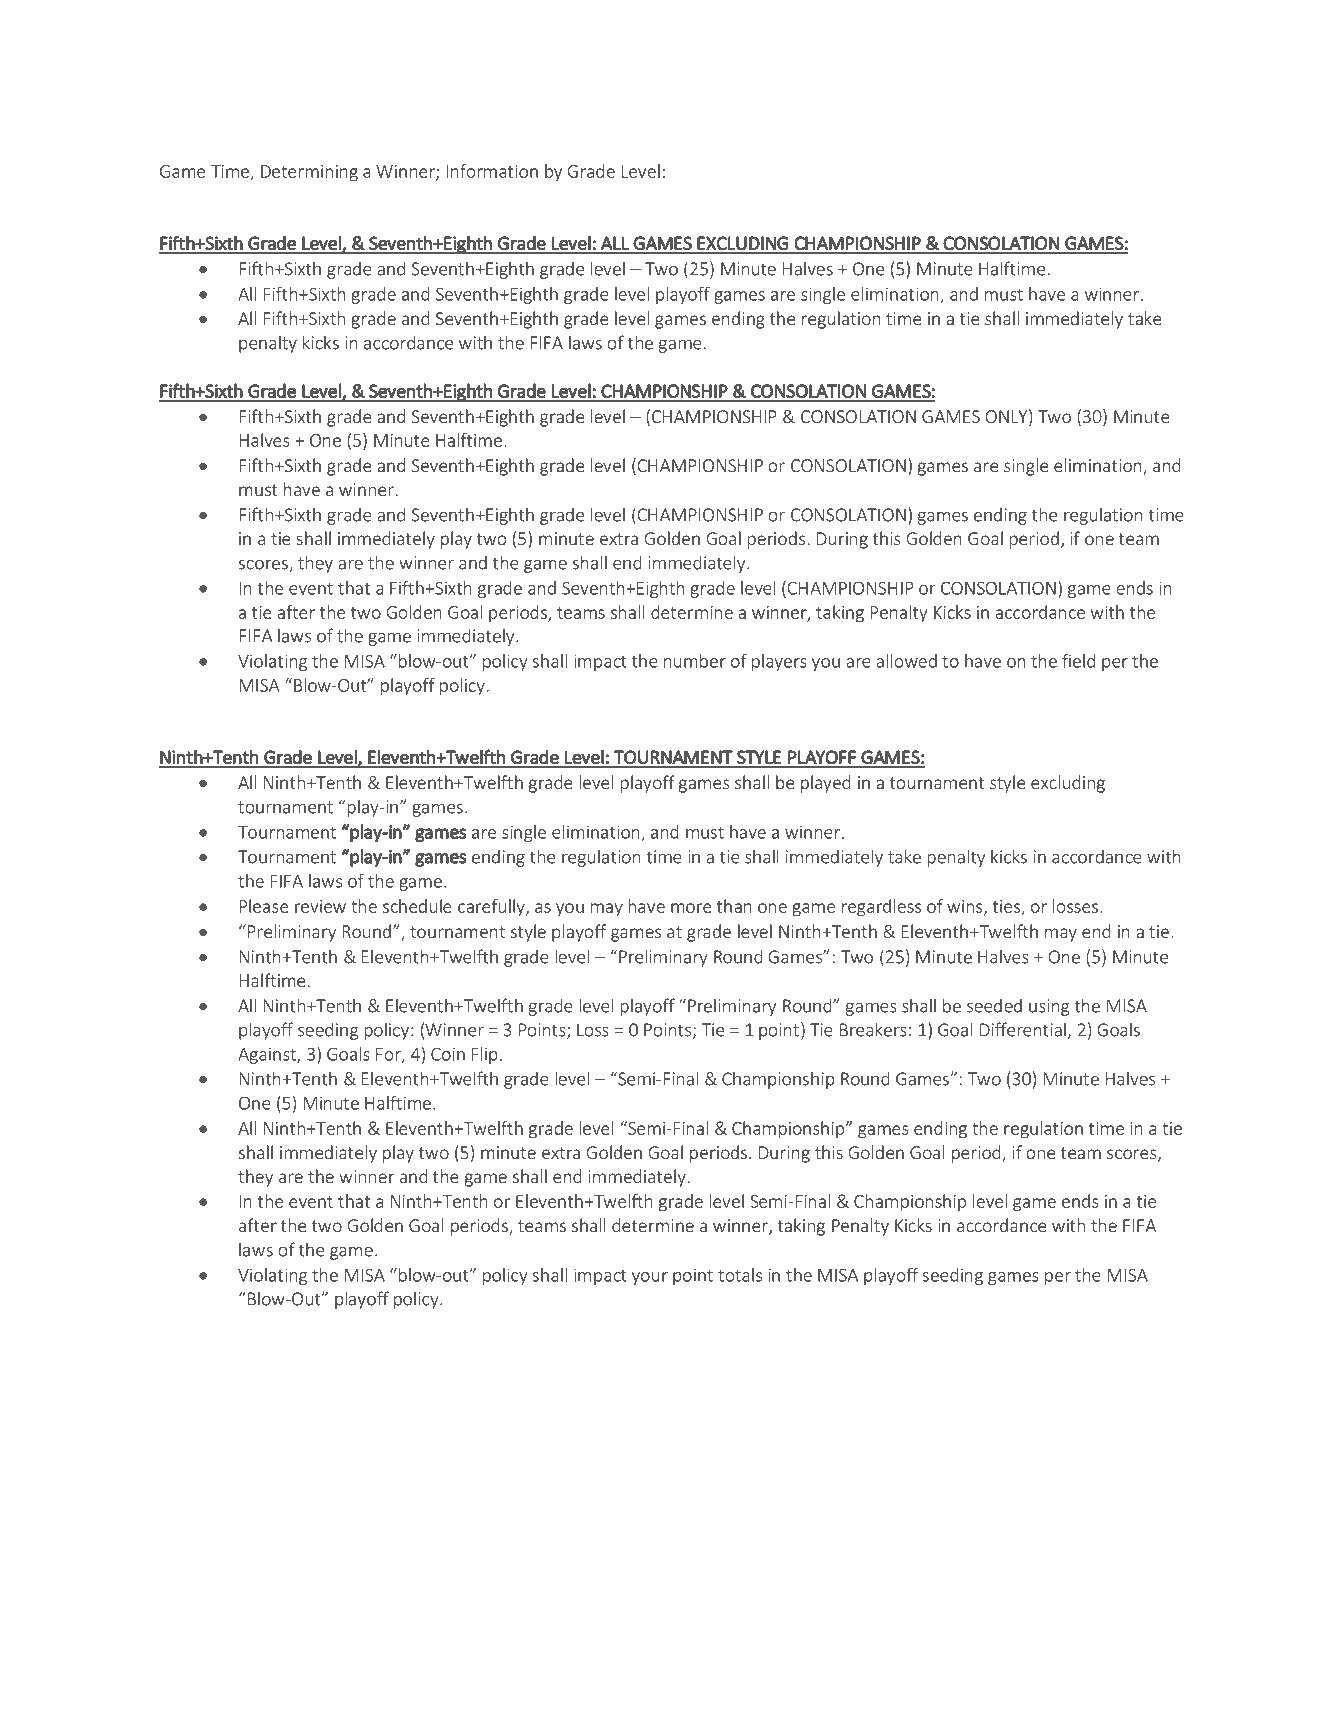 The image size is (1342, 1736). I want to click on allowed, so click(907, 661).
